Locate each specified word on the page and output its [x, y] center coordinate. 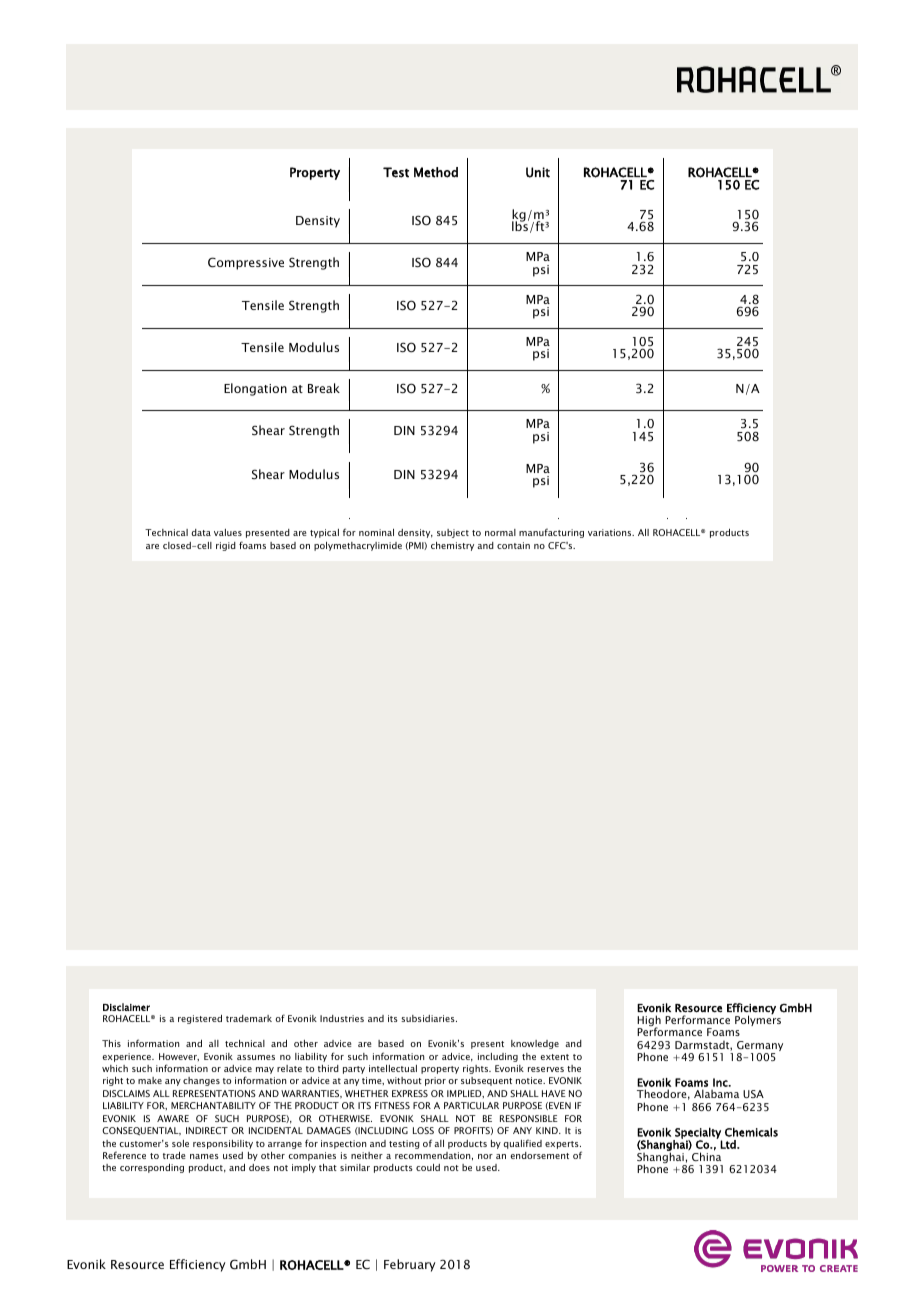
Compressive [246, 263]
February [410, 1265]
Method [436, 172]
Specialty [697, 1134]
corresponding [152, 1168]
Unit [538, 172]
